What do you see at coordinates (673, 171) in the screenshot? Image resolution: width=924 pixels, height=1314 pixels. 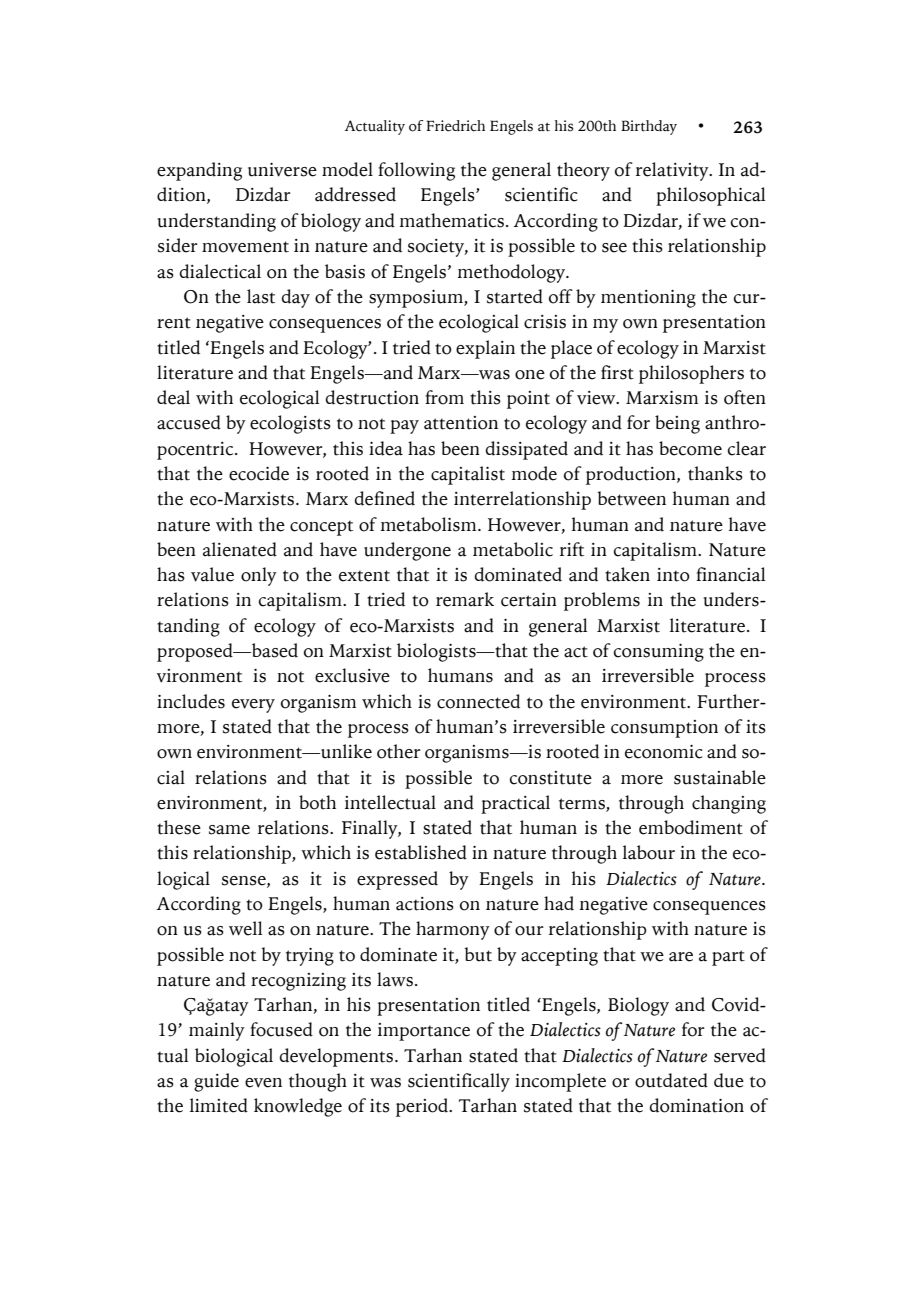 I see `relativity` at bounding box center [673, 171].
